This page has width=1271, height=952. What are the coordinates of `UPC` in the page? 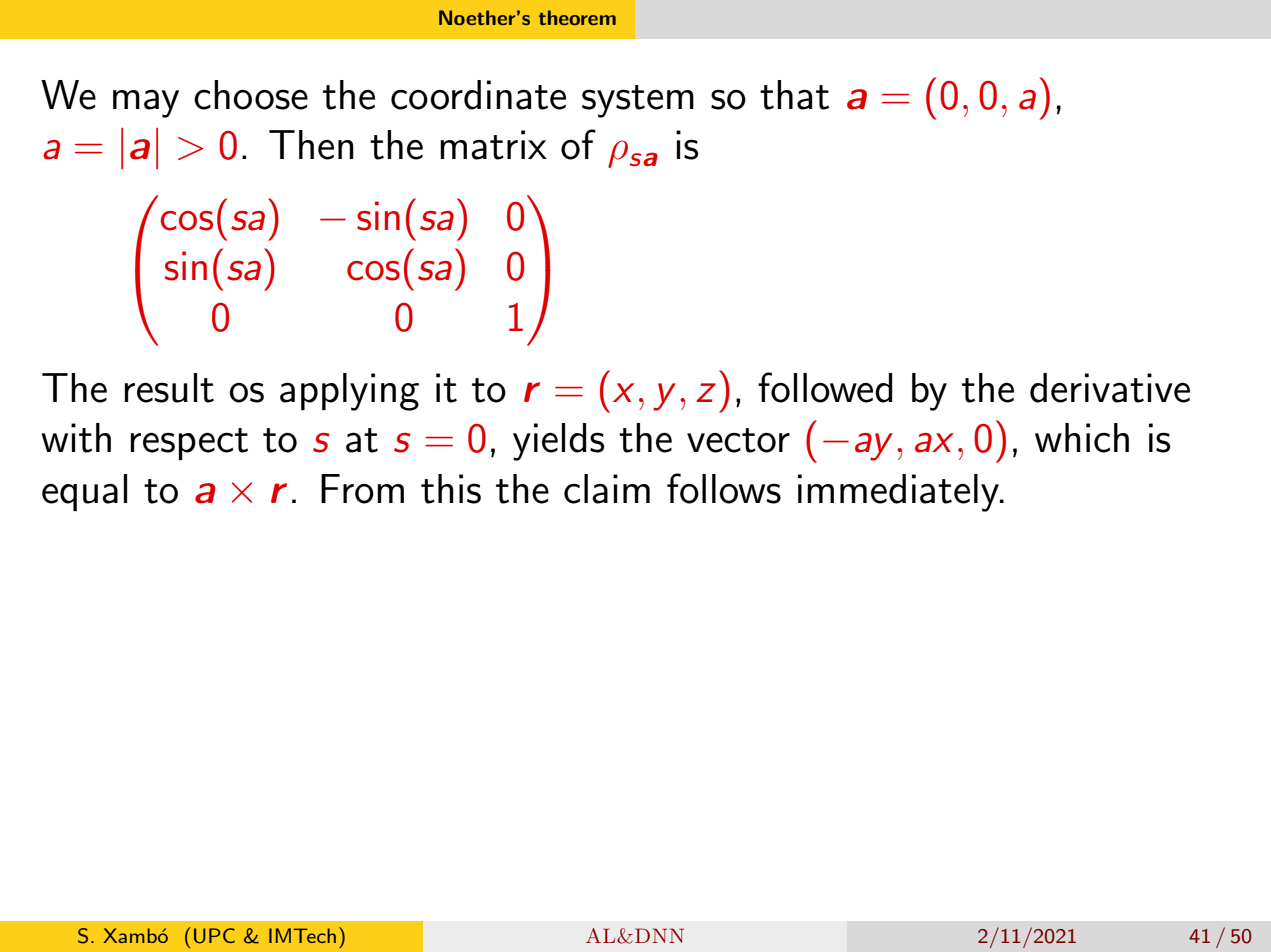 It's located at (214, 936).
